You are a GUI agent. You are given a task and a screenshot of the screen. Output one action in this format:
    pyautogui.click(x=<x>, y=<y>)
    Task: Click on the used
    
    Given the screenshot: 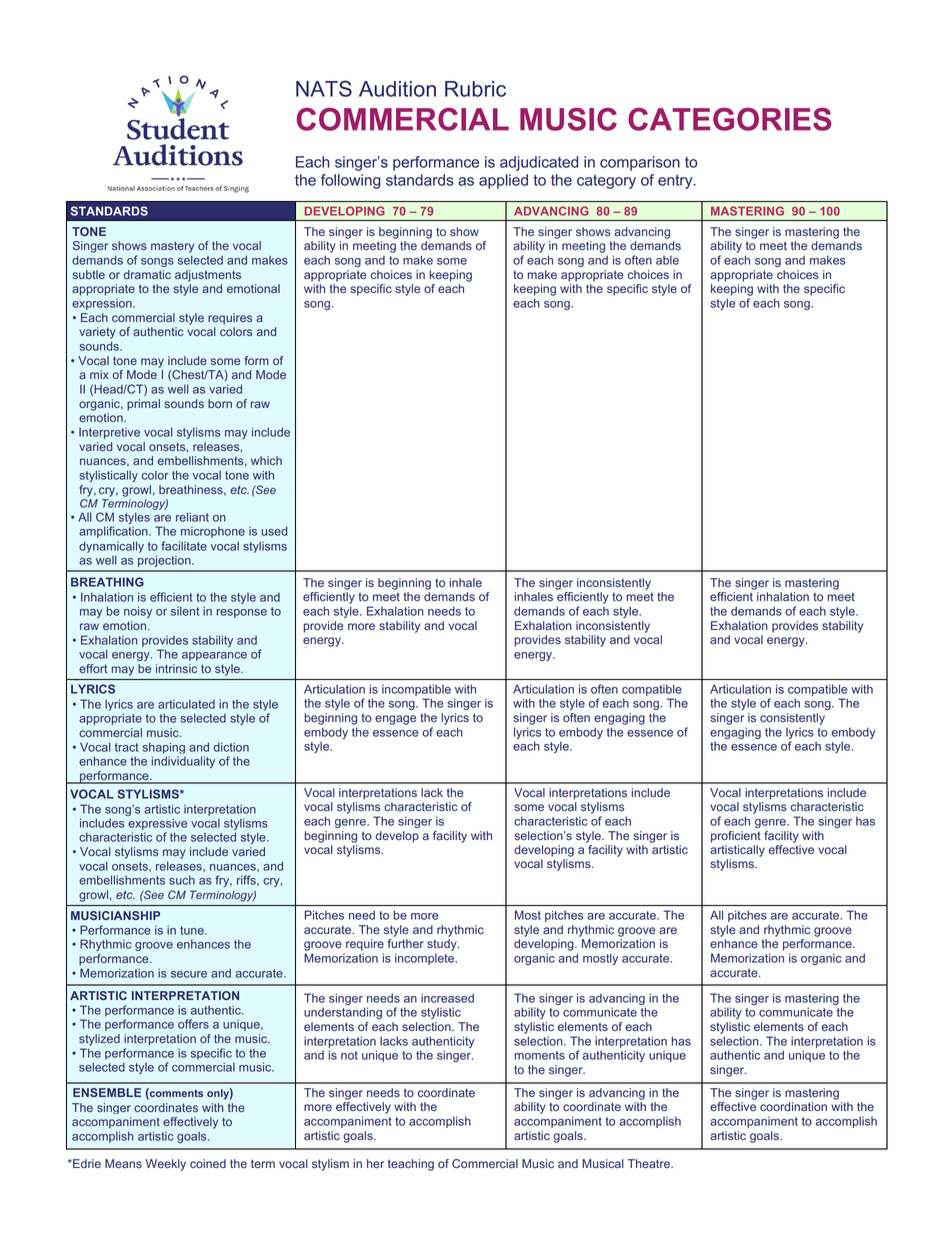 What is the action you would take?
    pyautogui.click(x=274, y=531)
